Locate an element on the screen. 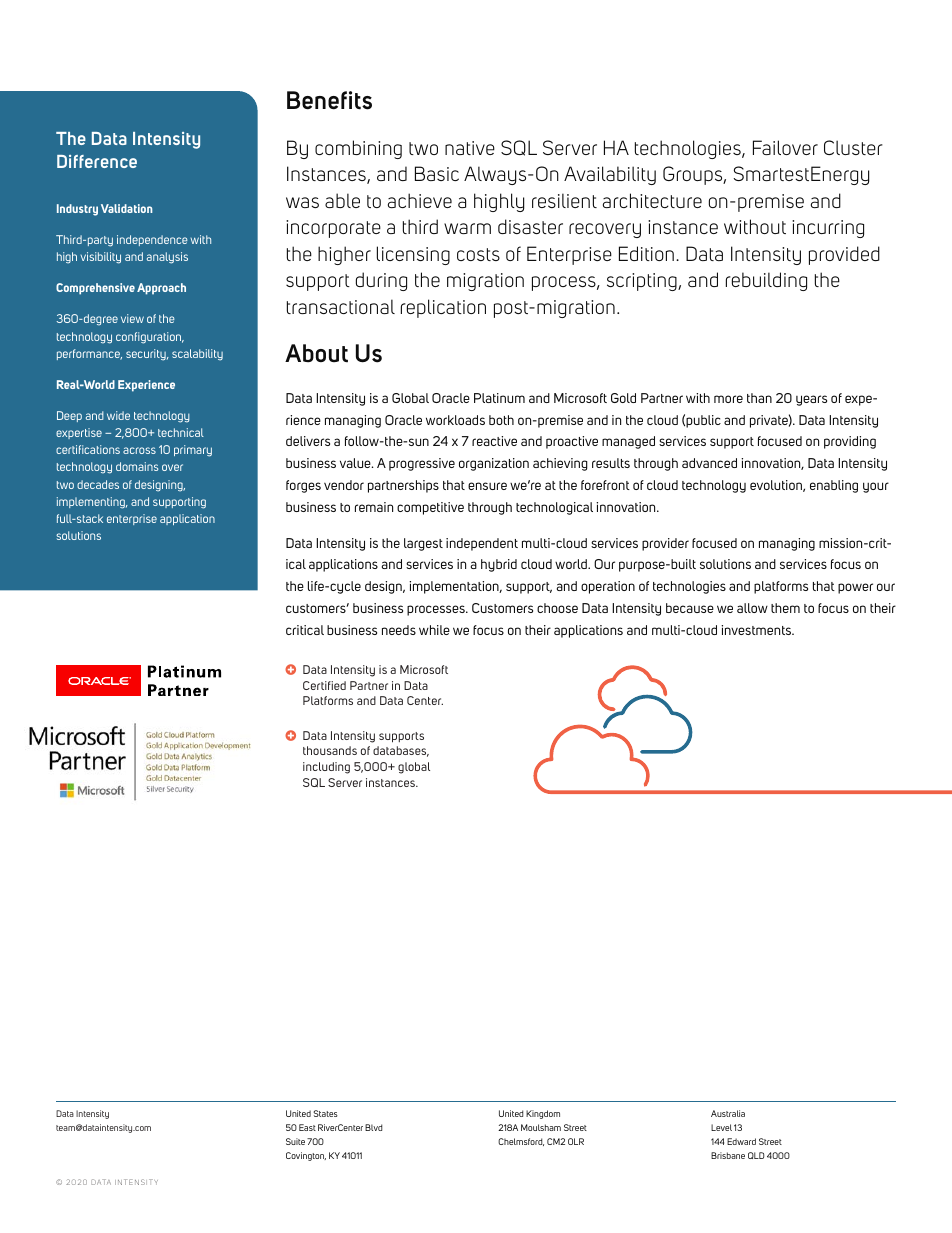  decades is located at coordinates (98, 484).
